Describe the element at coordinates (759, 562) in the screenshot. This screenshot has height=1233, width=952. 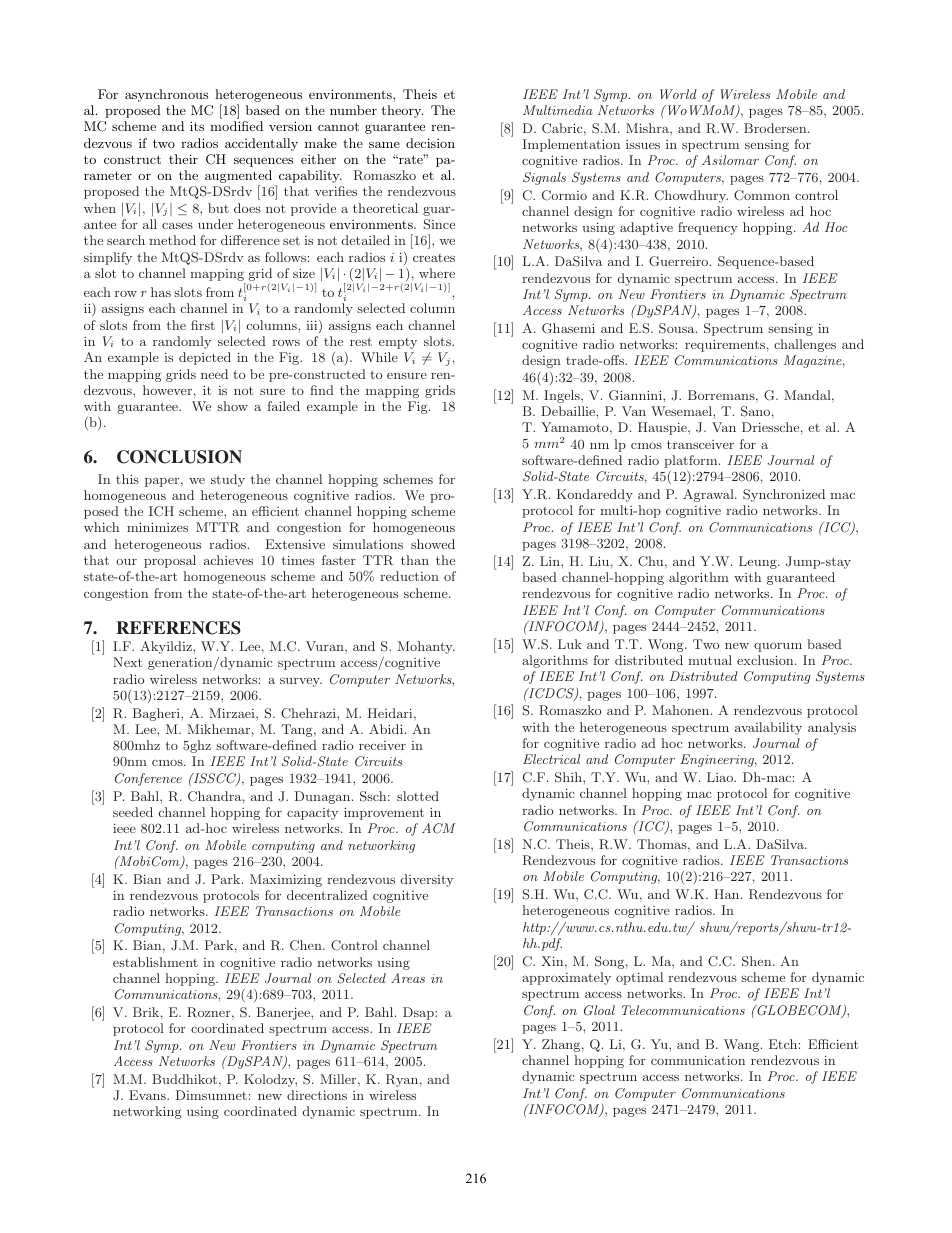
I see `Leung` at that location.
